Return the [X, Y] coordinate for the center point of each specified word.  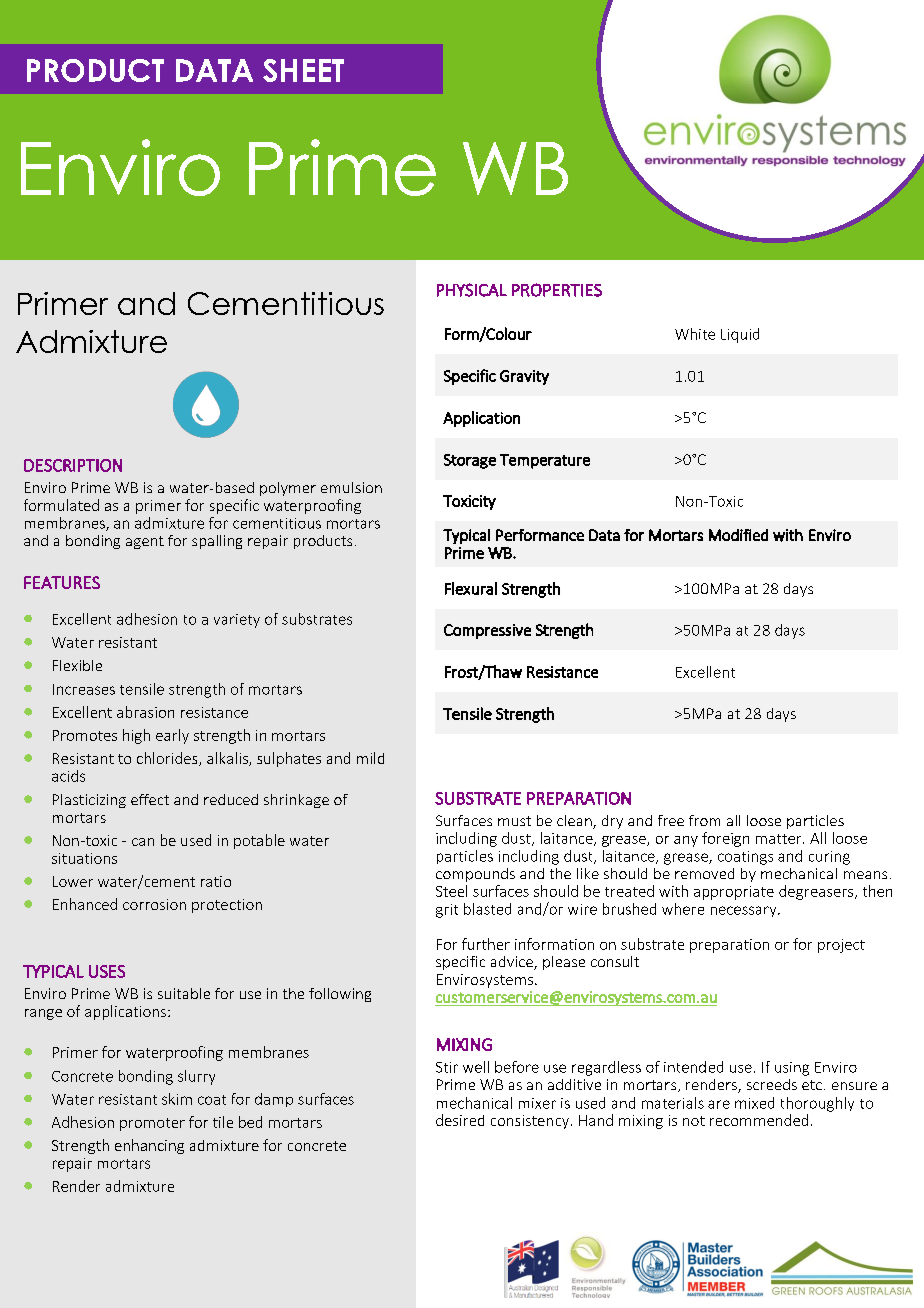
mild [370, 758]
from [704, 820]
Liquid [740, 335]
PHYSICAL [472, 290]
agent [145, 542]
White [695, 334]
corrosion [154, 904]
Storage [470, 461]
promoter [152, 1124]
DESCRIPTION [73, 465]
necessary [745, 911]
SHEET [303, 70]
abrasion [145, 712]
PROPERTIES [557, 290]
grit [447, 911]
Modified [738, 535]
